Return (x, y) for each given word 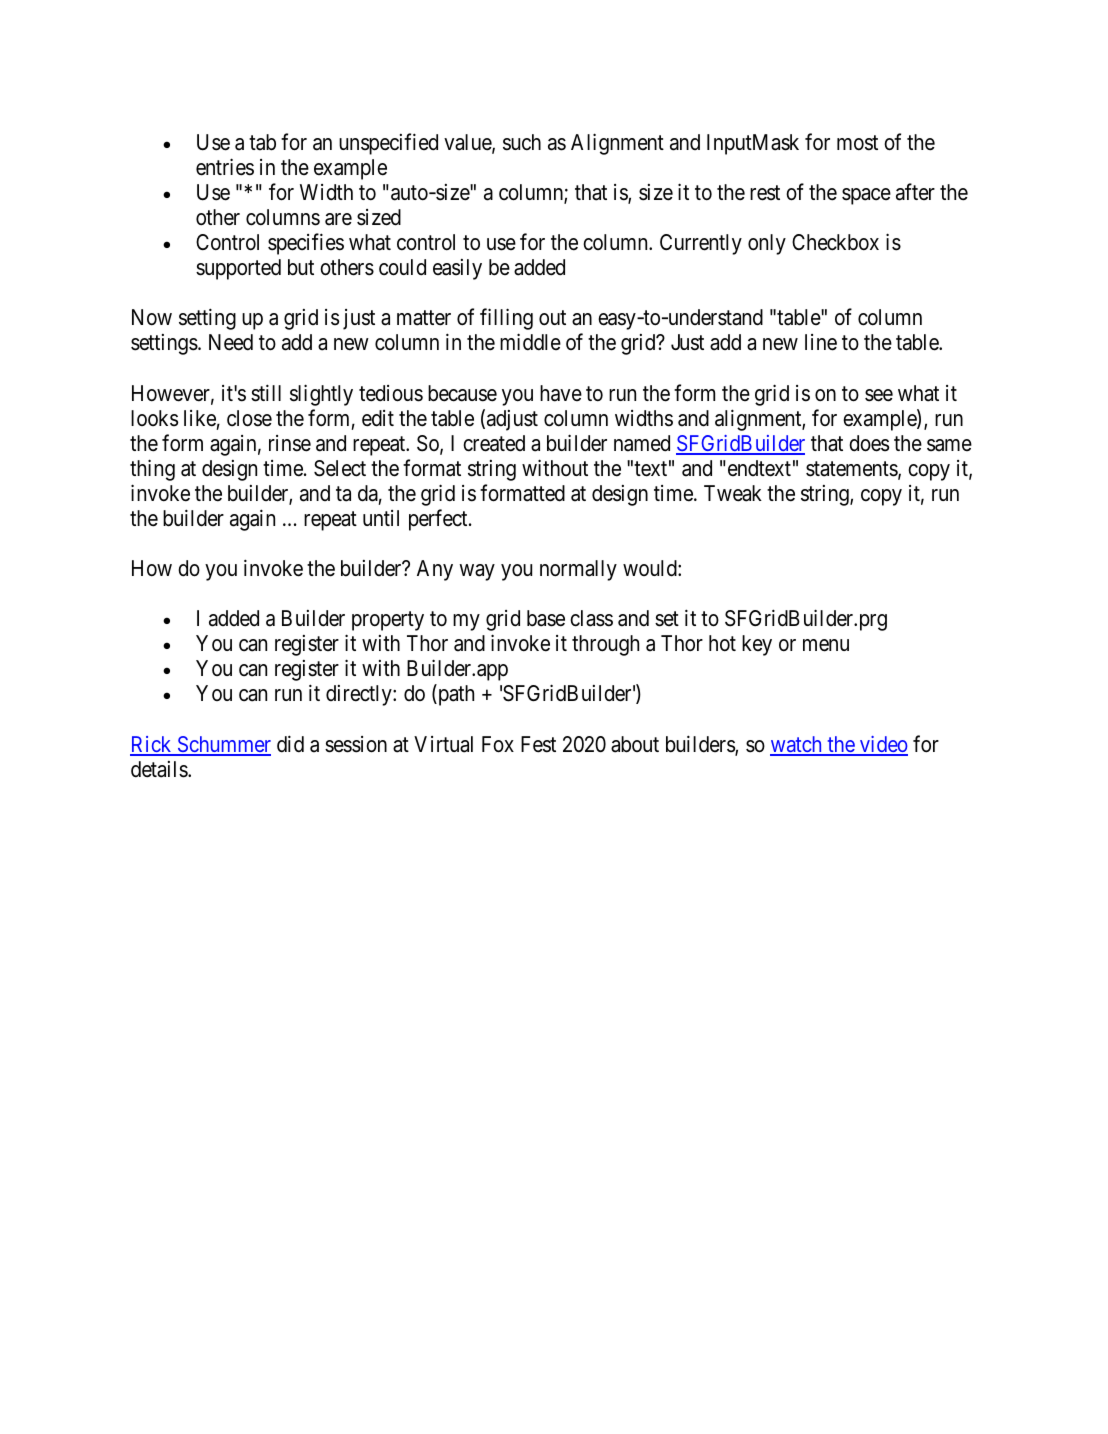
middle (530, 342)
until (381, 518)
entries (225, 167)
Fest (538, 744)
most (857, 143)
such (522, 142)
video (883, 745)
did (290, 744)
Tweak (733, 493)
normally (578, 570)
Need (231, 342)
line (821, 342)
